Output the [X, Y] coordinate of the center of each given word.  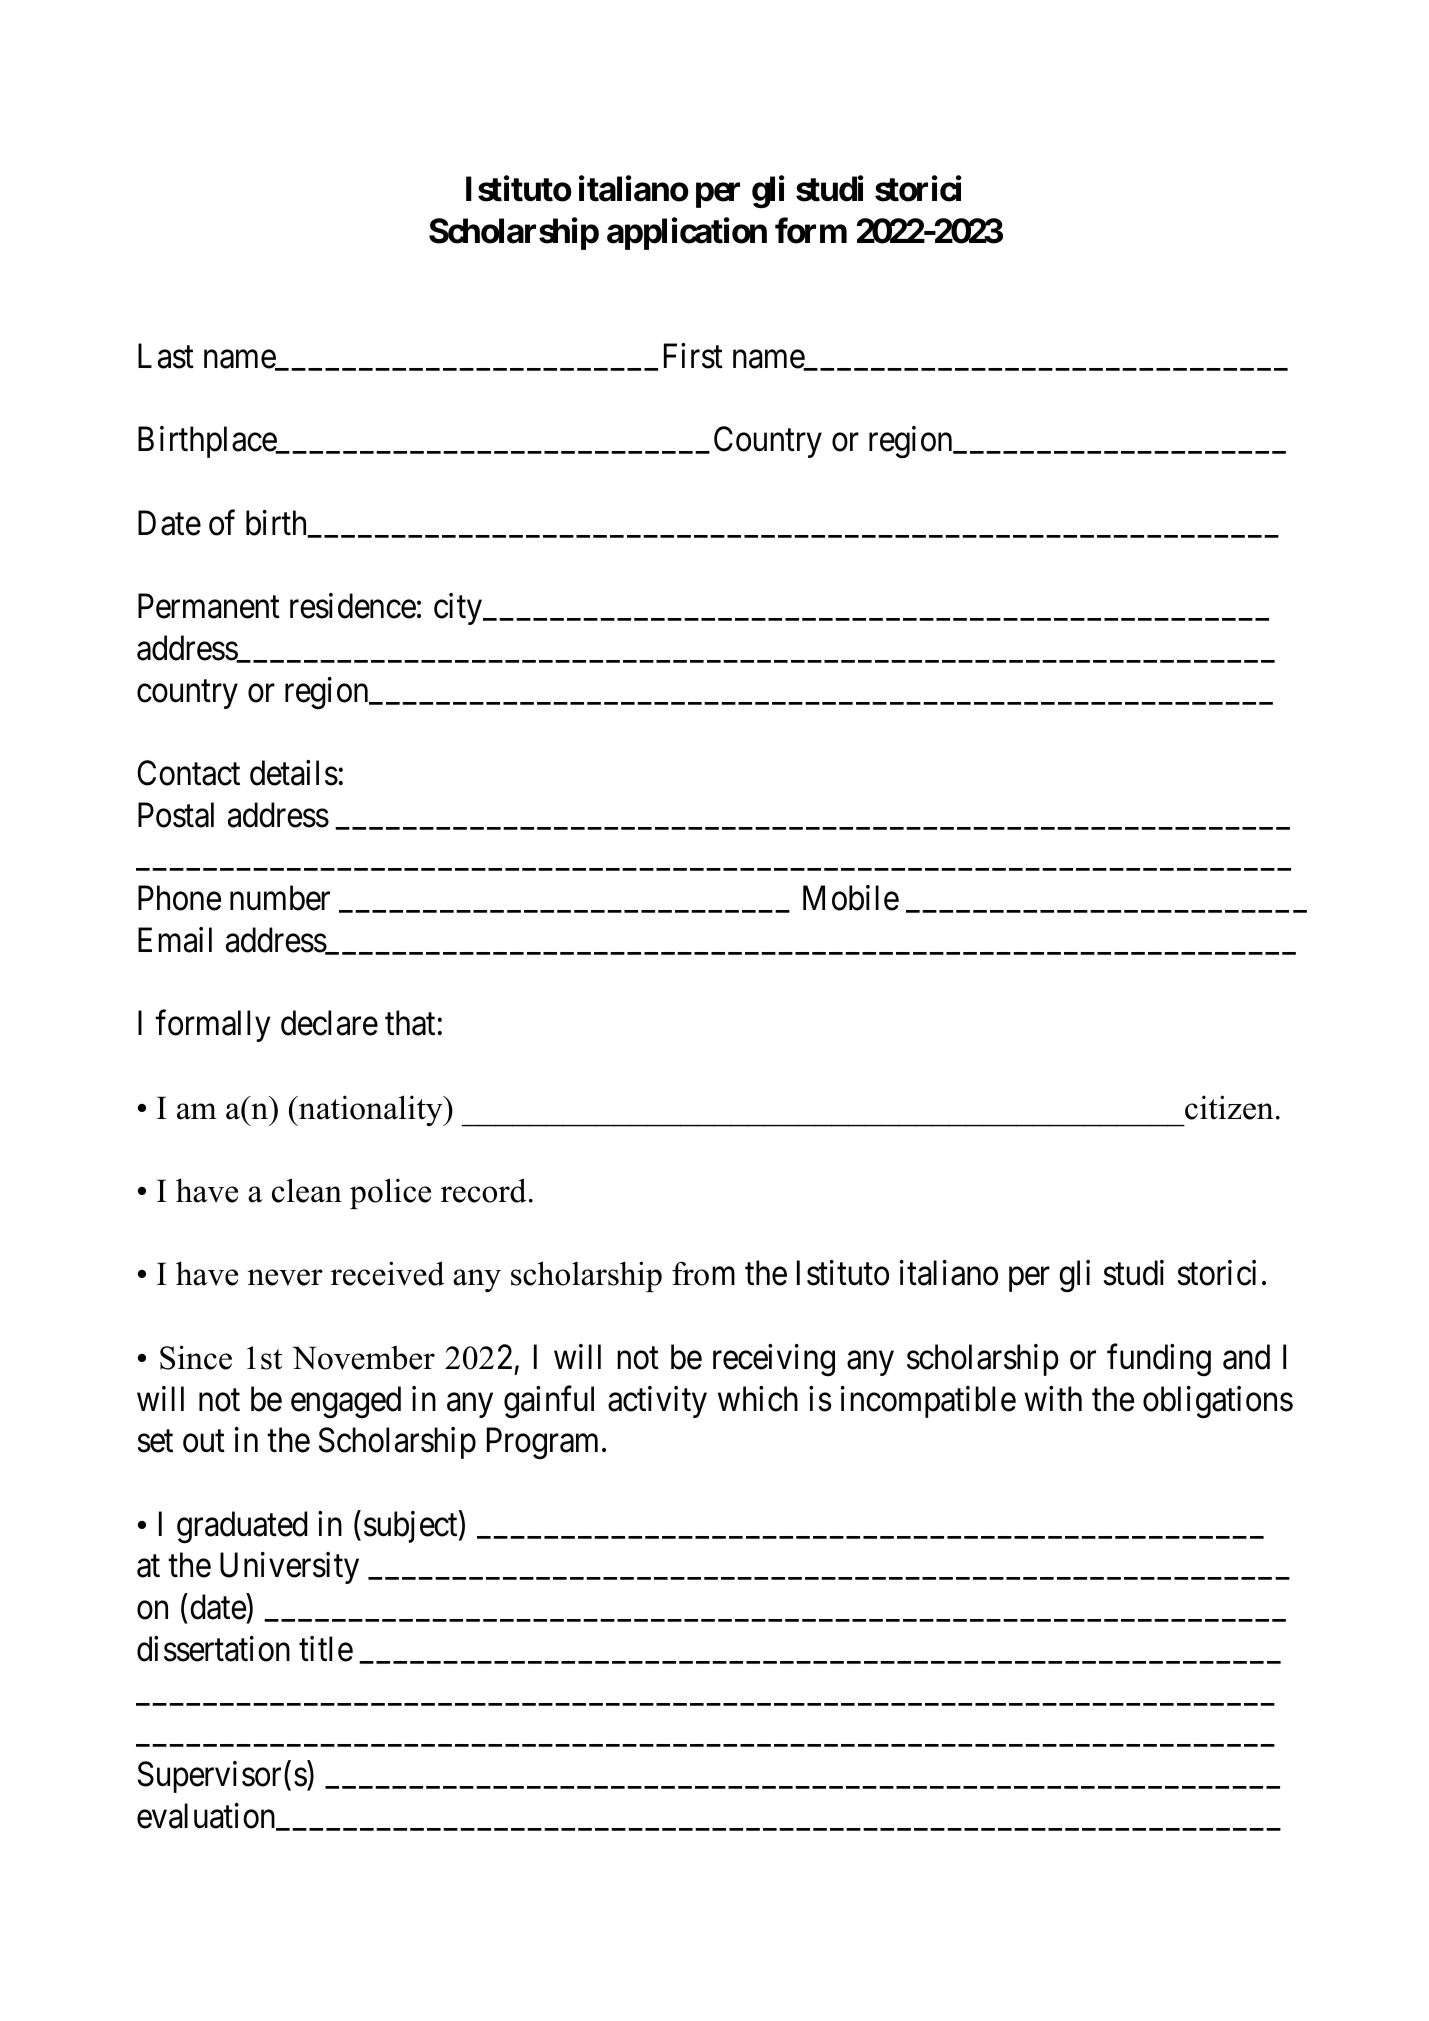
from [703, 1273]
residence [353, 606]
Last [166, 356]
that [410, 1023]
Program [542, 1444]
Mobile [851, 898]
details [294, 773]
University [289, 1568]
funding [1159, 1360]
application [687, 234]
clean [307, 1190]
